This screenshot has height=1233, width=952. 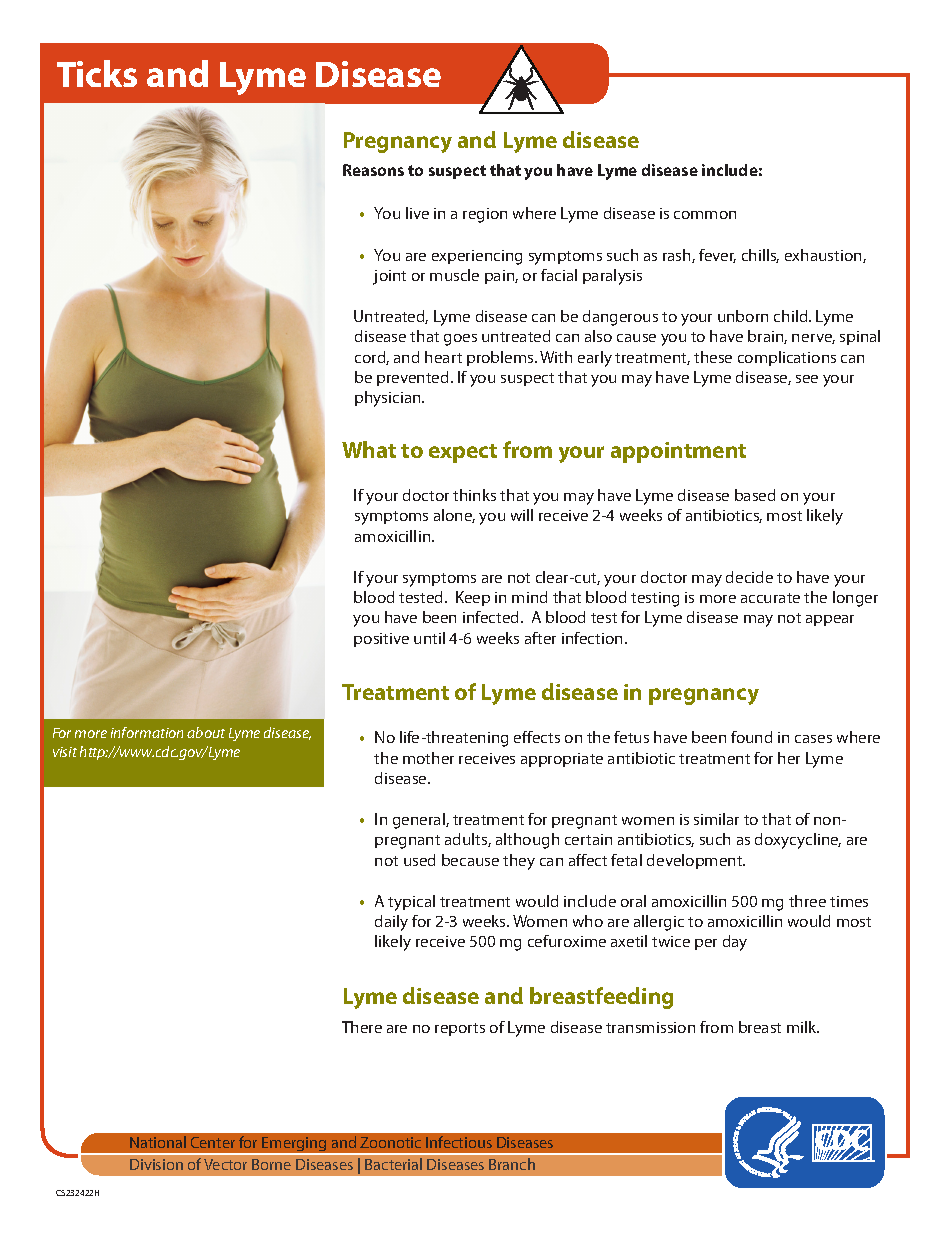 What do you see at coordinates (373, 170) in the screenshot?
I see `Reasons` at bounding box center [373, 170].
